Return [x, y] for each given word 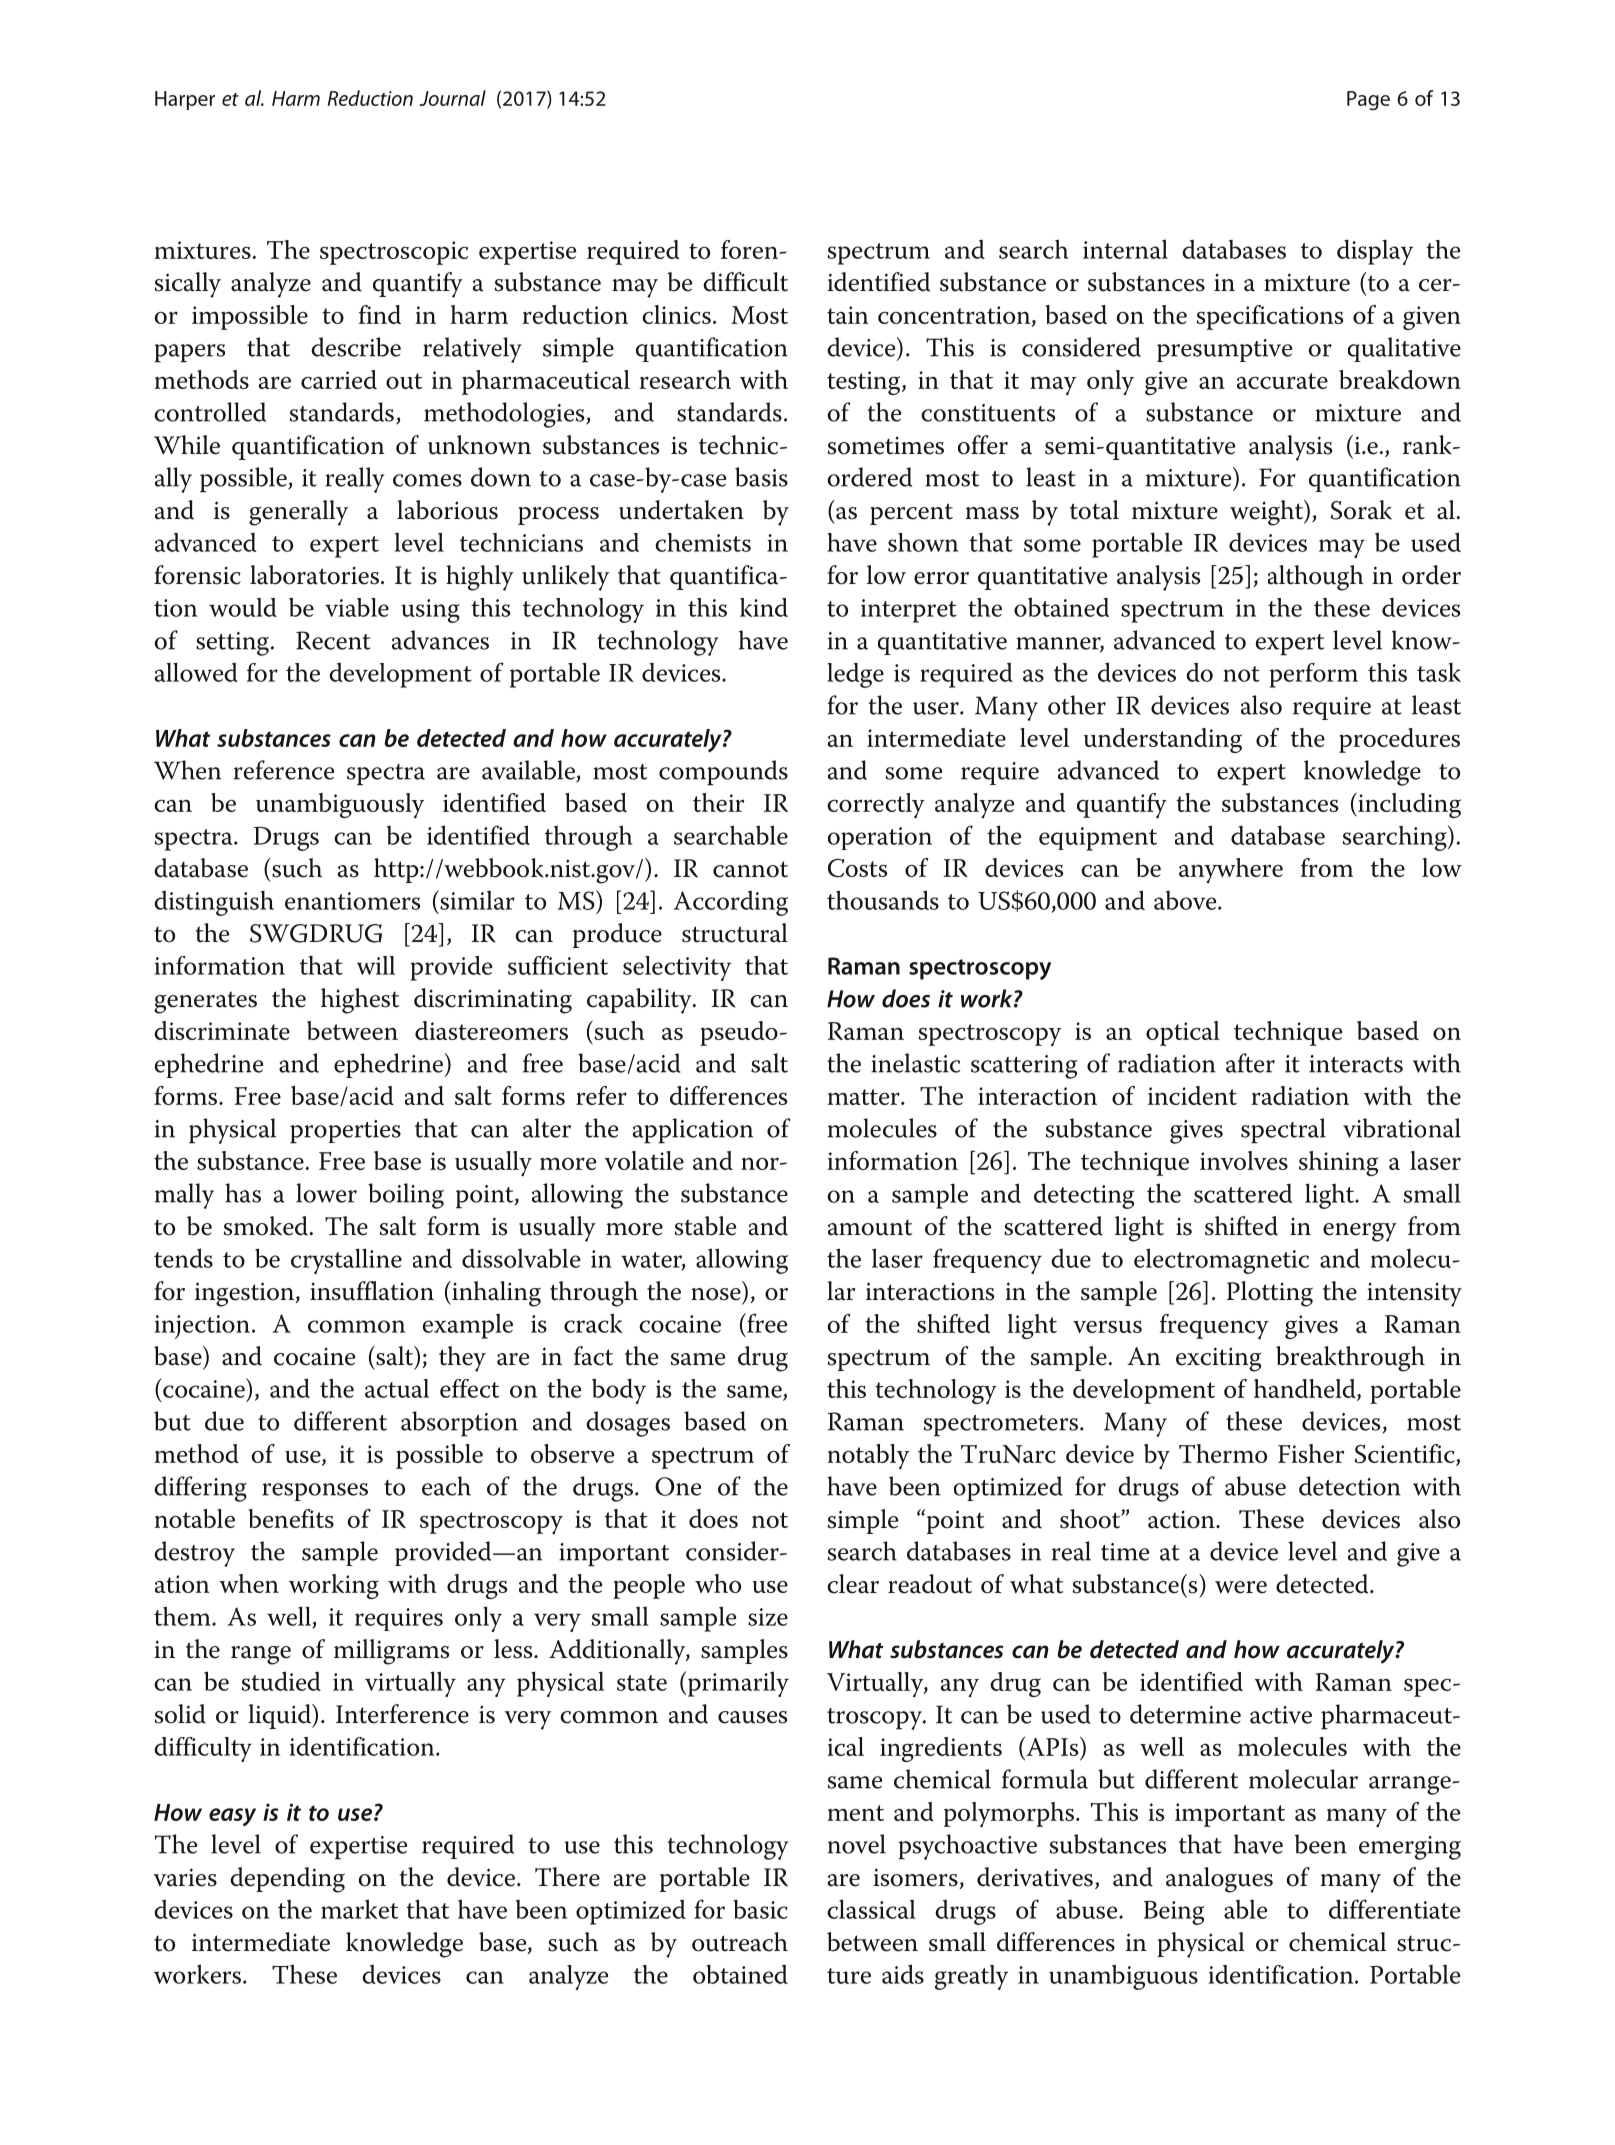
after [1250, 1063]
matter [865, 1097]
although [1316, 578]
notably [868, 1456]
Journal [452, 98]
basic [760, 1909]
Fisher [1311, 1453]
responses [315, 1492]
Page [1368, 101]
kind [764, 607]
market [359, 1909]
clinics [676, 314]
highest [360, 1001]
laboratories [314, 575]
